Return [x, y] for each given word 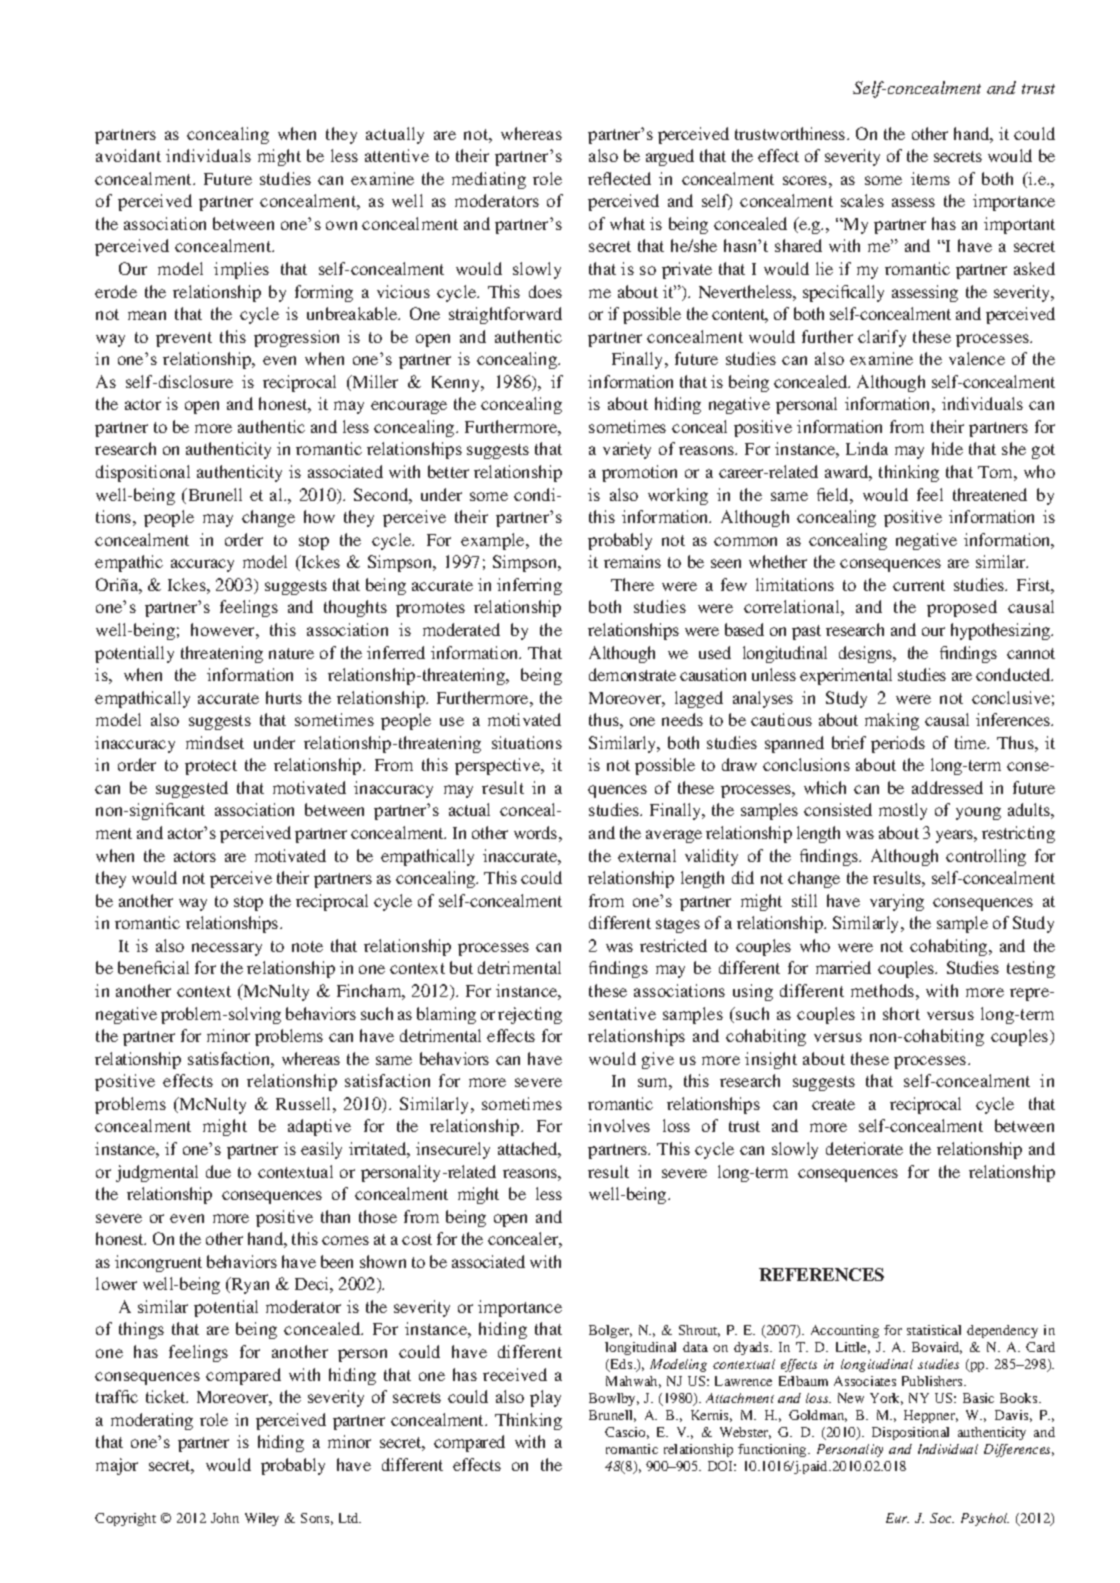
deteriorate [864, 1148]
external [647, 855]
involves [619, 1125]
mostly [903, 811]
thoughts [355, 608]
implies [241, 270]
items [930, 178]
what [627, 223]
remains [632, 561]
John [225, 1518]
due [218, 1171]
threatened [990, 494]
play [545, 1398]
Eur [897, 1518]
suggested [192, 789]
